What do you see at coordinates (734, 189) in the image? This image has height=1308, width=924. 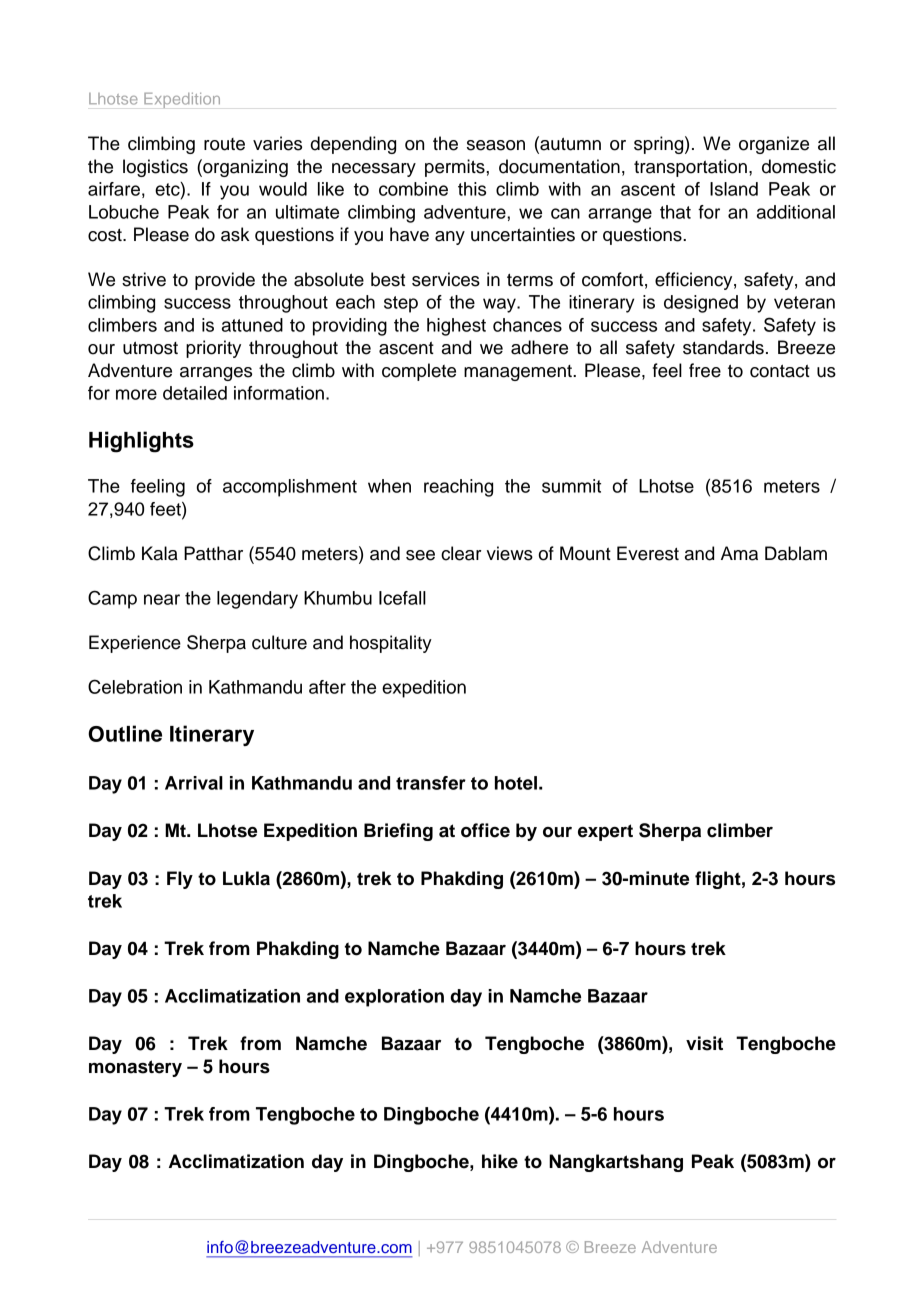 I see `Island` at bounding box center [734, 189].
